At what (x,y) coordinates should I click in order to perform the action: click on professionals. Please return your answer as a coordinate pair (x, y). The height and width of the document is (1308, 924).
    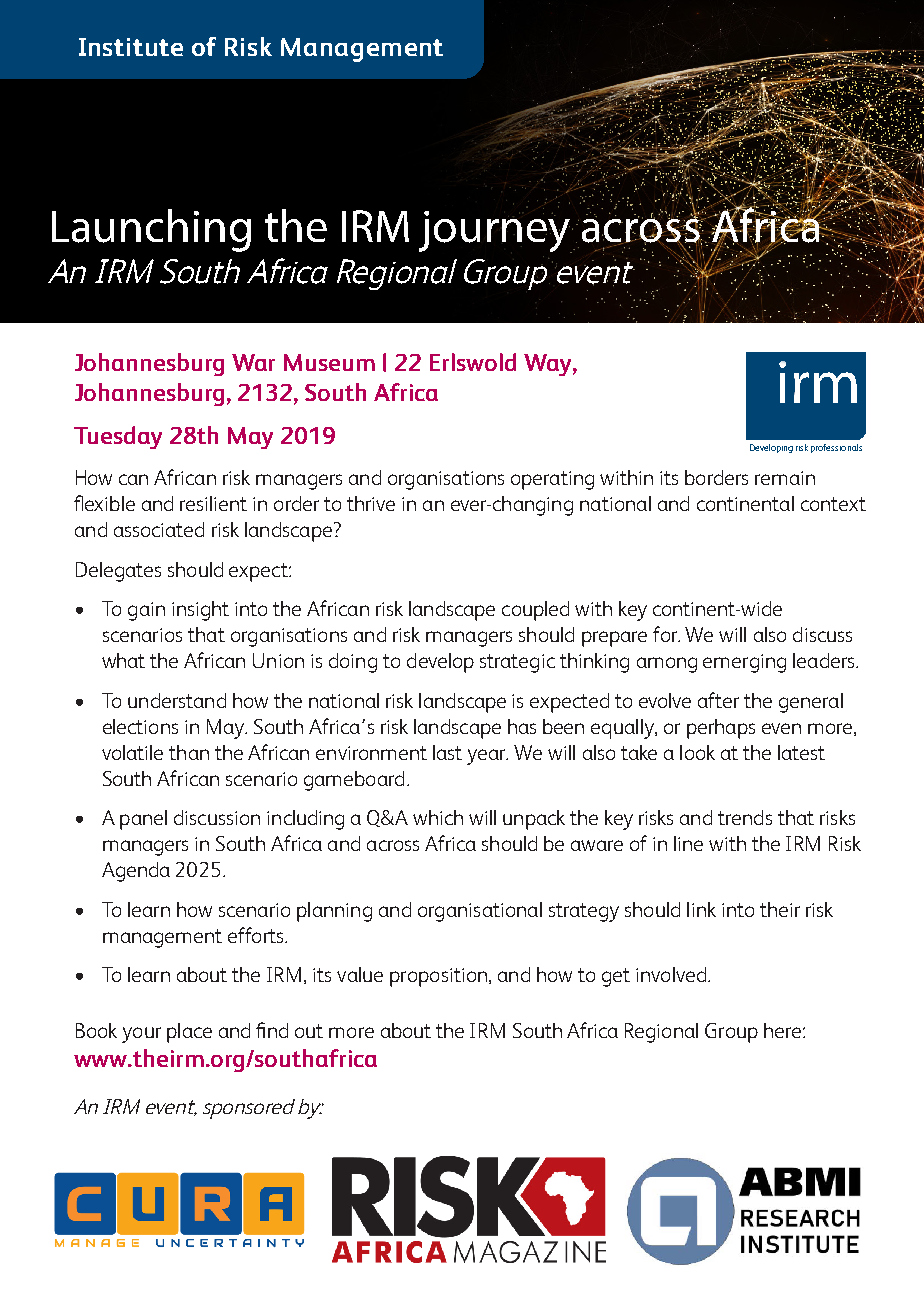
    Looking at the image, I should click on (836, 448).
